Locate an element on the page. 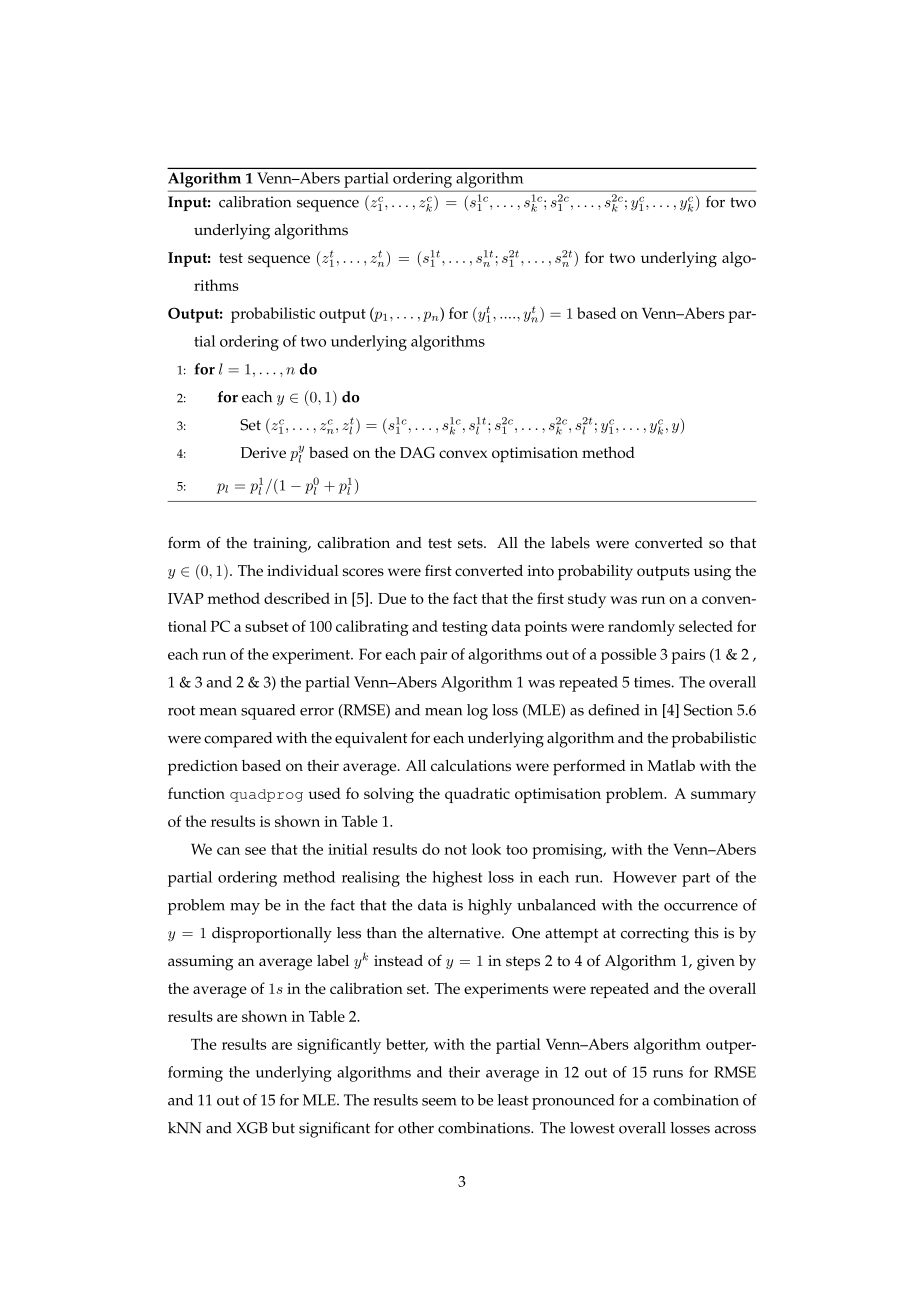 This document has height=1308, width=924. but is located at coordinates (283, 1128).
